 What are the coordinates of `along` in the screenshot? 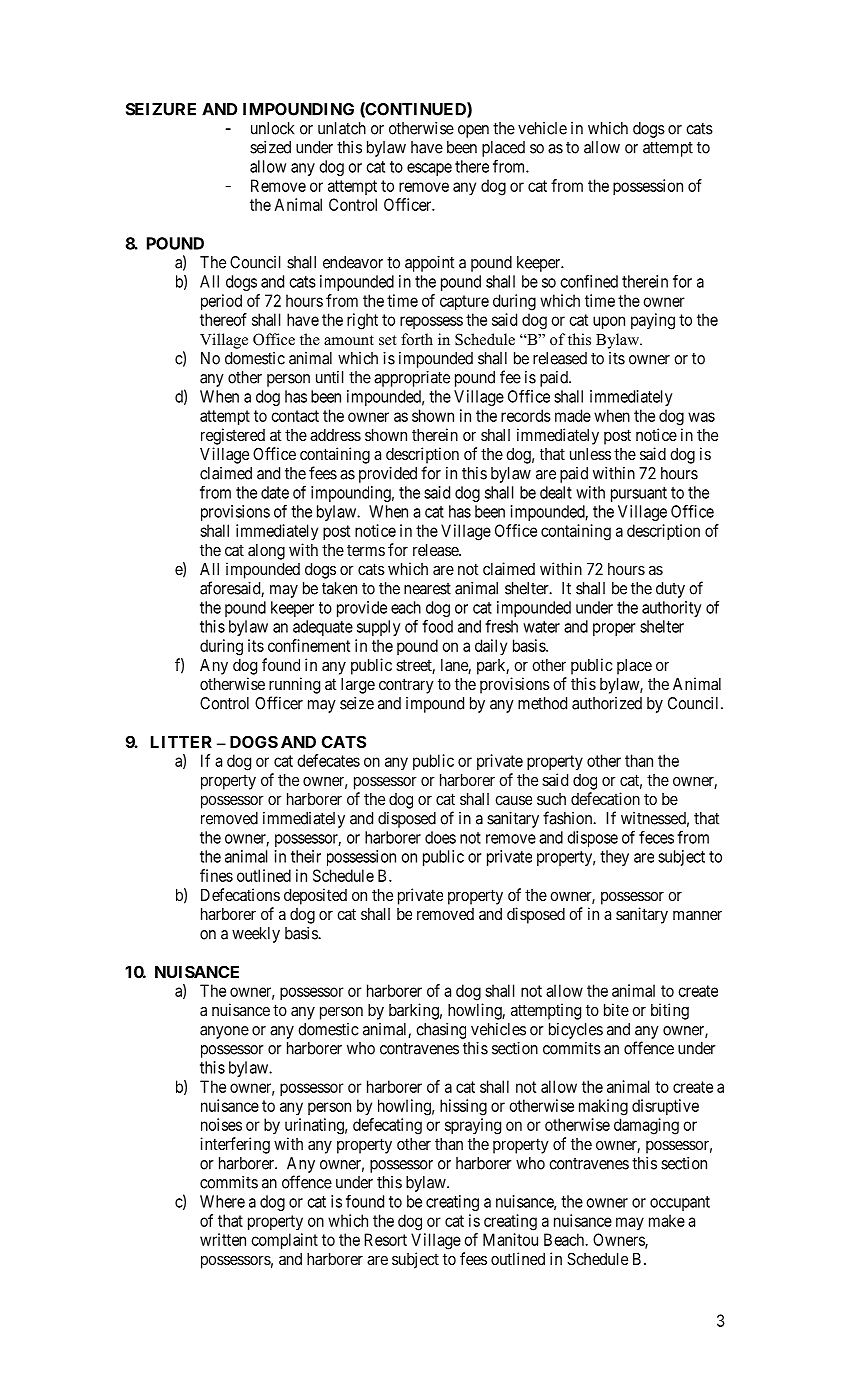 It's located at (266, 552).
